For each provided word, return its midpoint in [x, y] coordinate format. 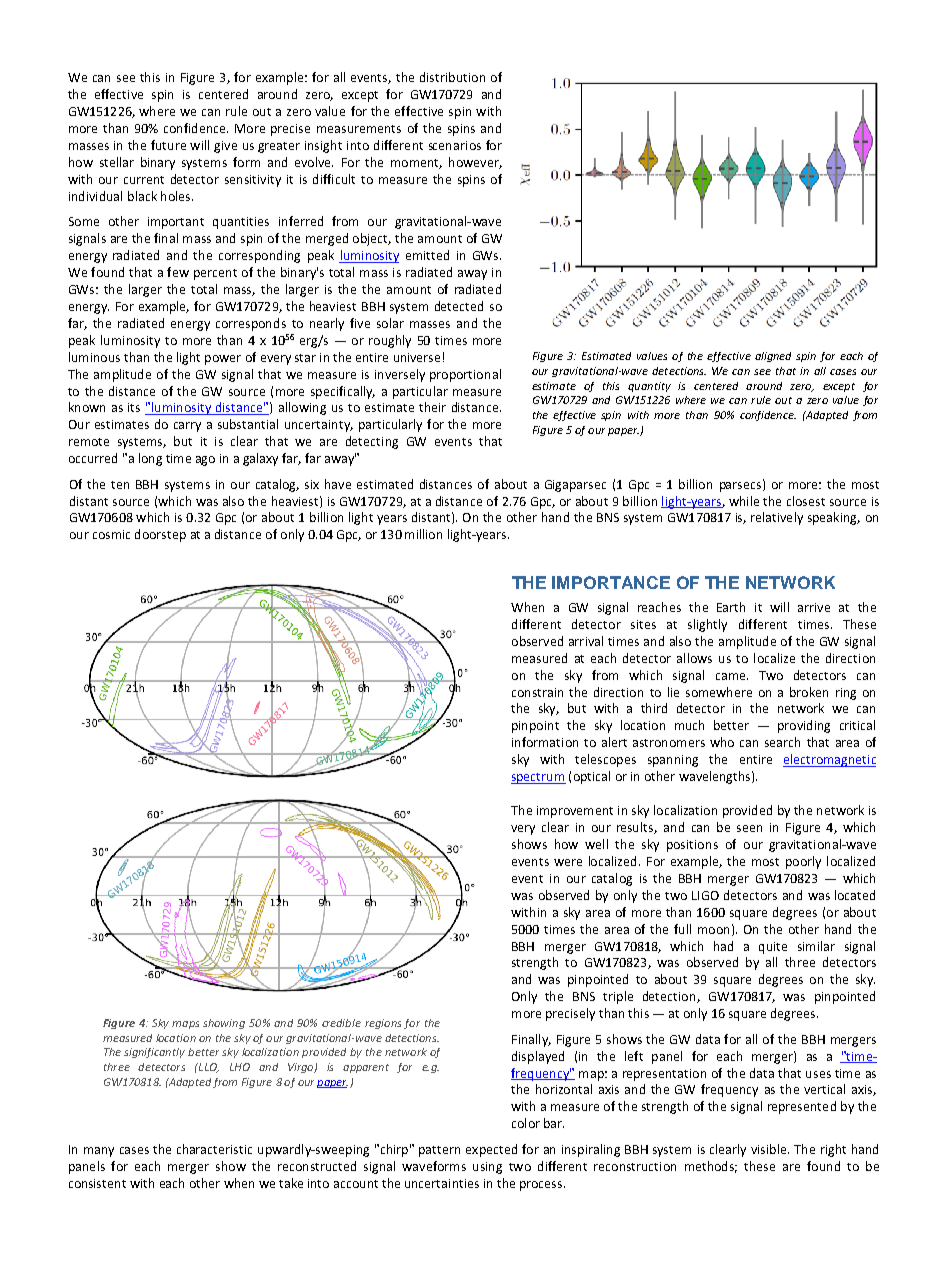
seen [749, 828]
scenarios [455, 145]
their [432, 407]
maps [185, 1025]
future [168, 145]
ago [205, 461]
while [744, 501]
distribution [452, 77]
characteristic [214, 1149]
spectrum [538, 778]
